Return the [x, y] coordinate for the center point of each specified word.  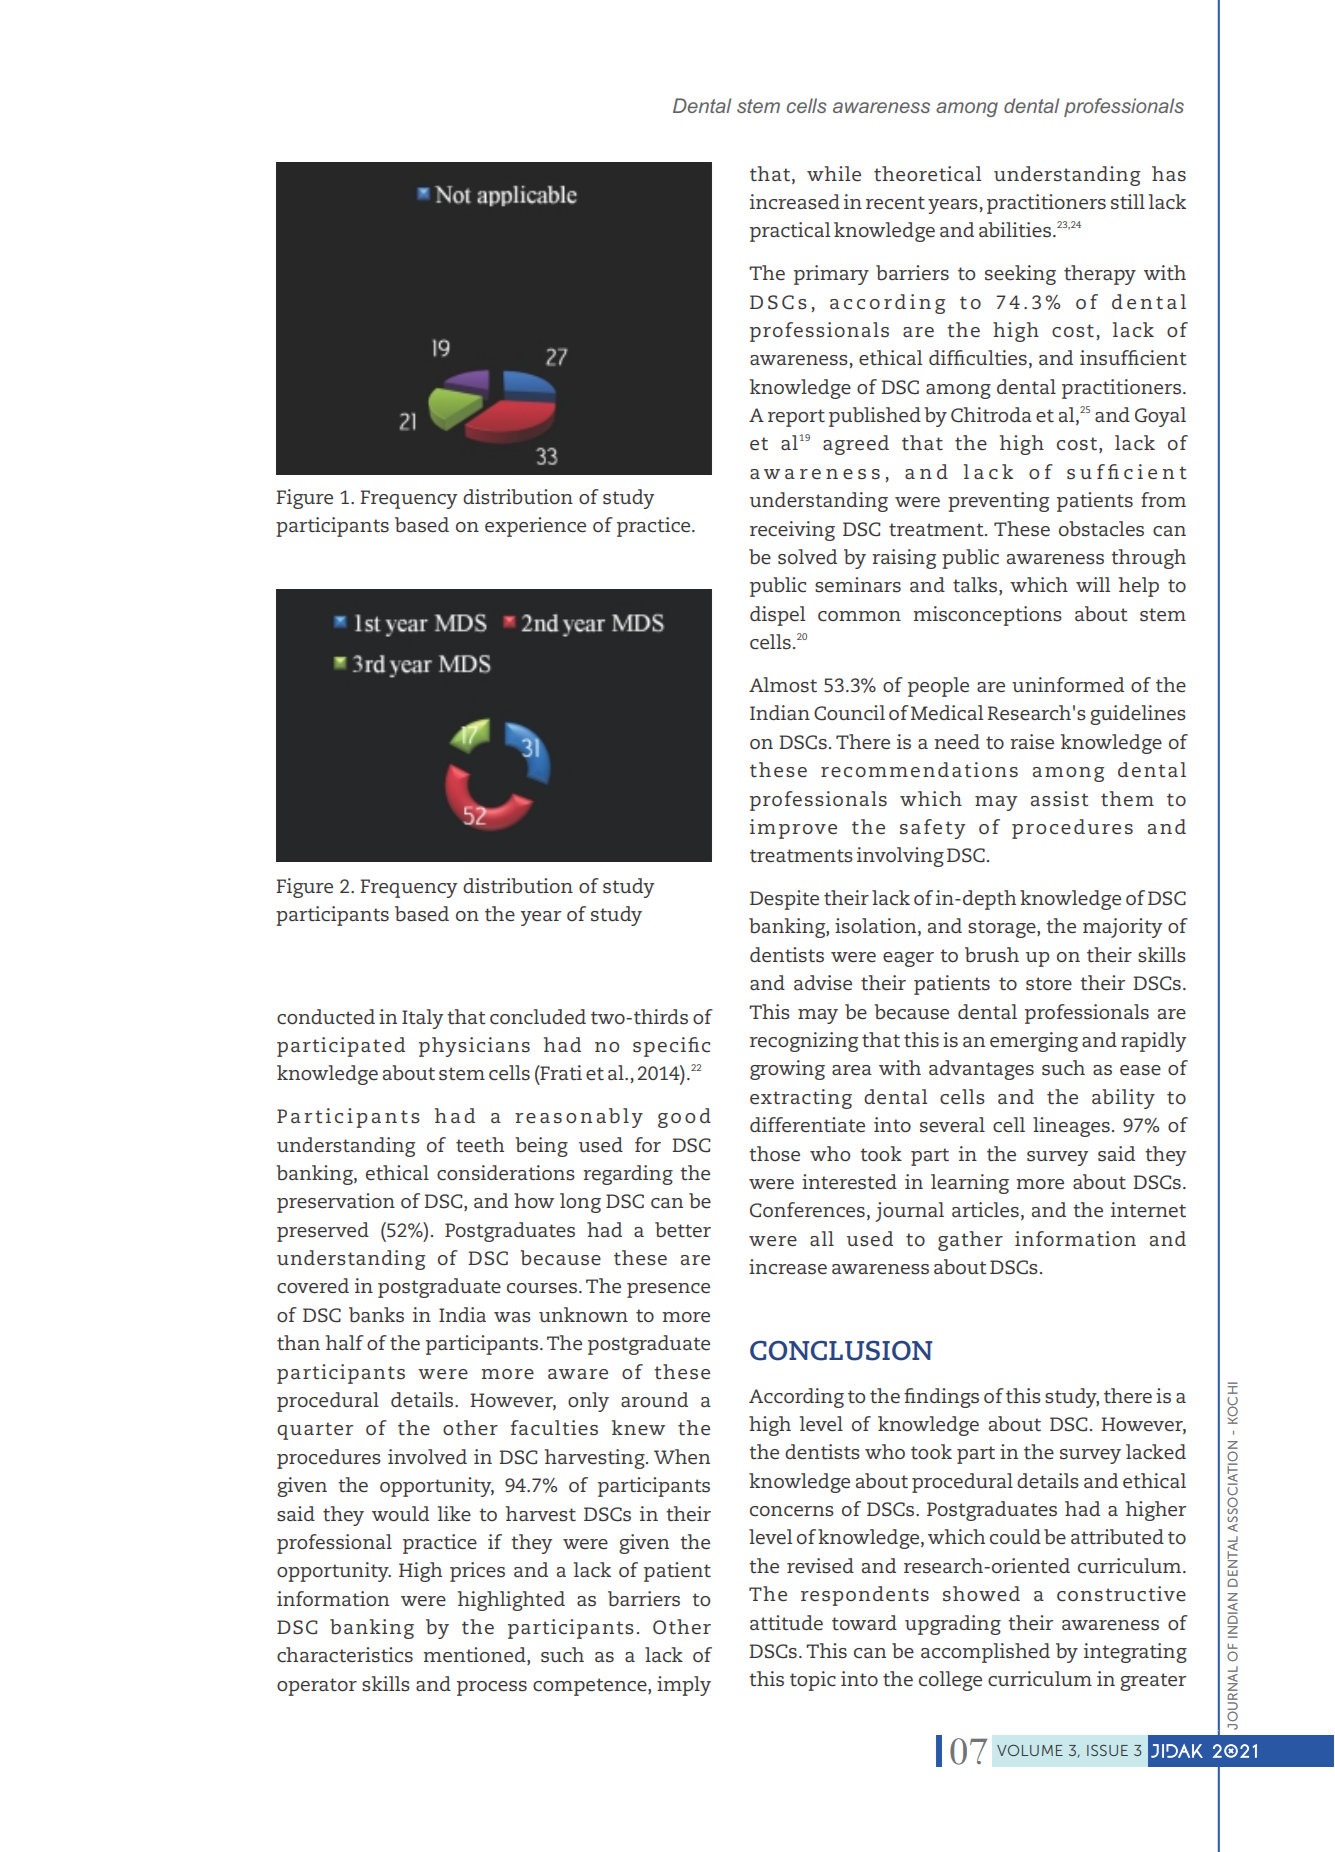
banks [376, 1315]
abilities [1015, 230]
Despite [784, 900]
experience [535, 527]
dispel [777, 616]
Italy [422, 1019]
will [1093, 584]
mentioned [475, 1656]
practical [790, 232]
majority [1122, 928]
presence [668, 1290]
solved [807, 557]
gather [970, 1241]
